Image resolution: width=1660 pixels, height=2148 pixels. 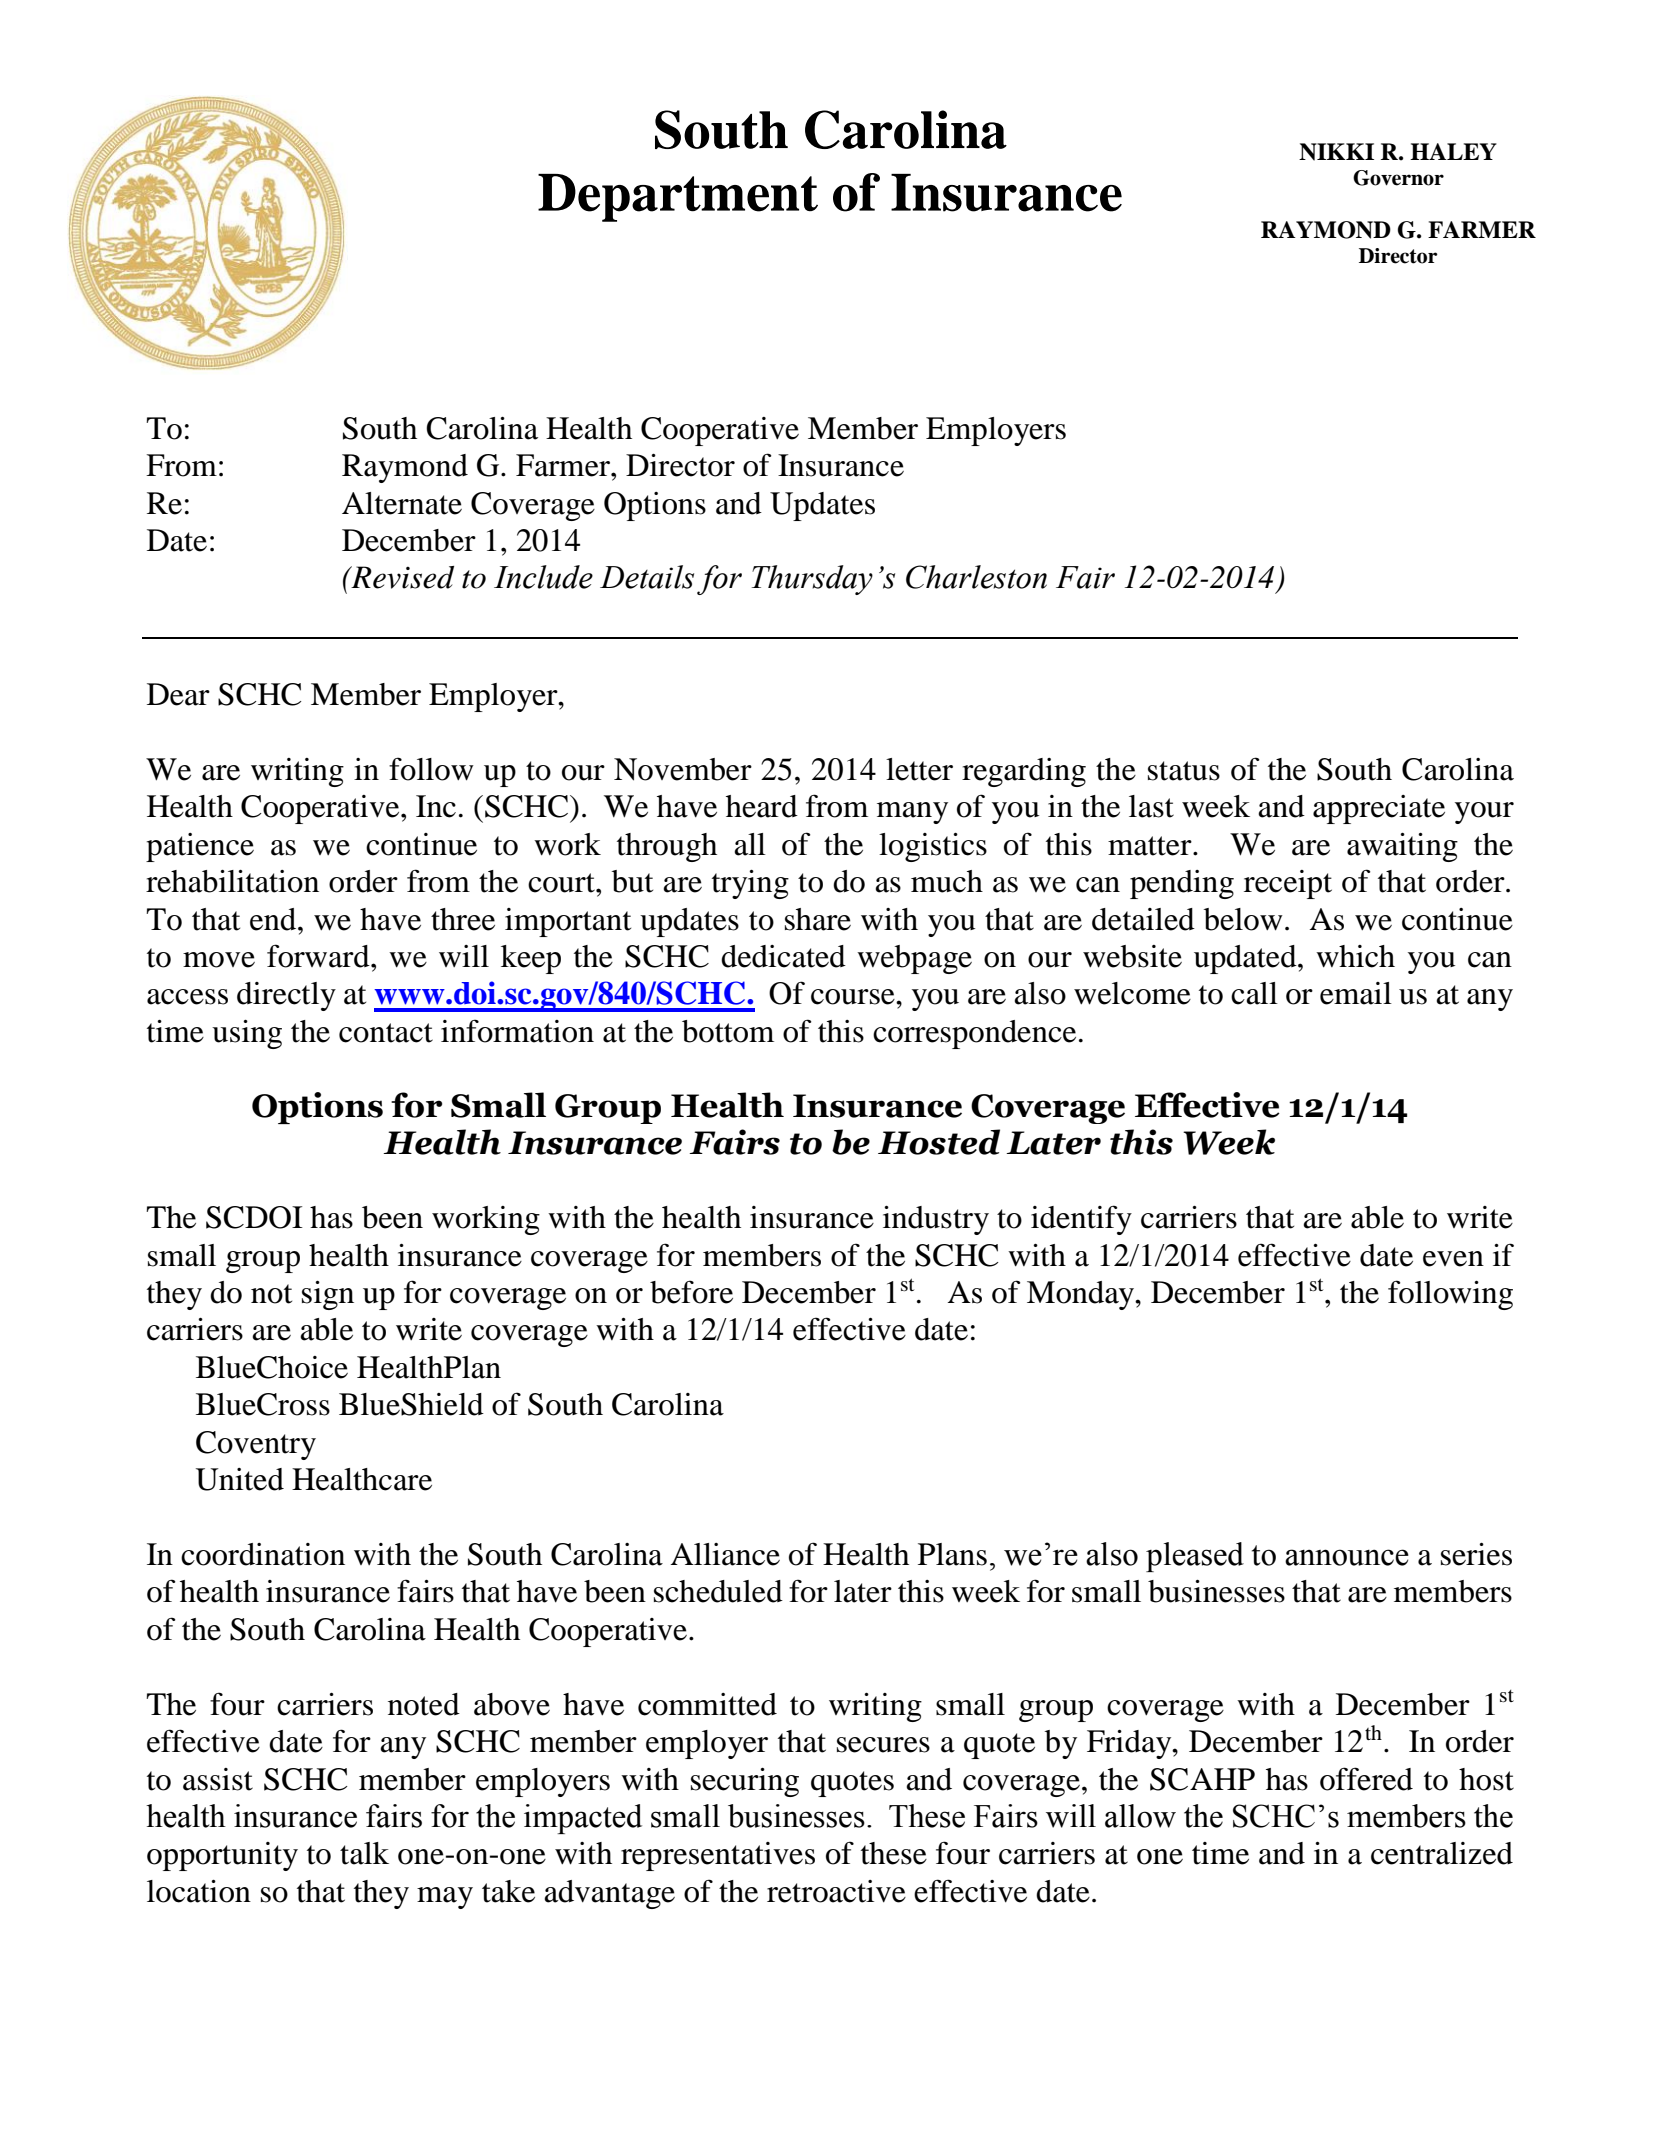 I want to click on Department, so click(x=678, y=198).
